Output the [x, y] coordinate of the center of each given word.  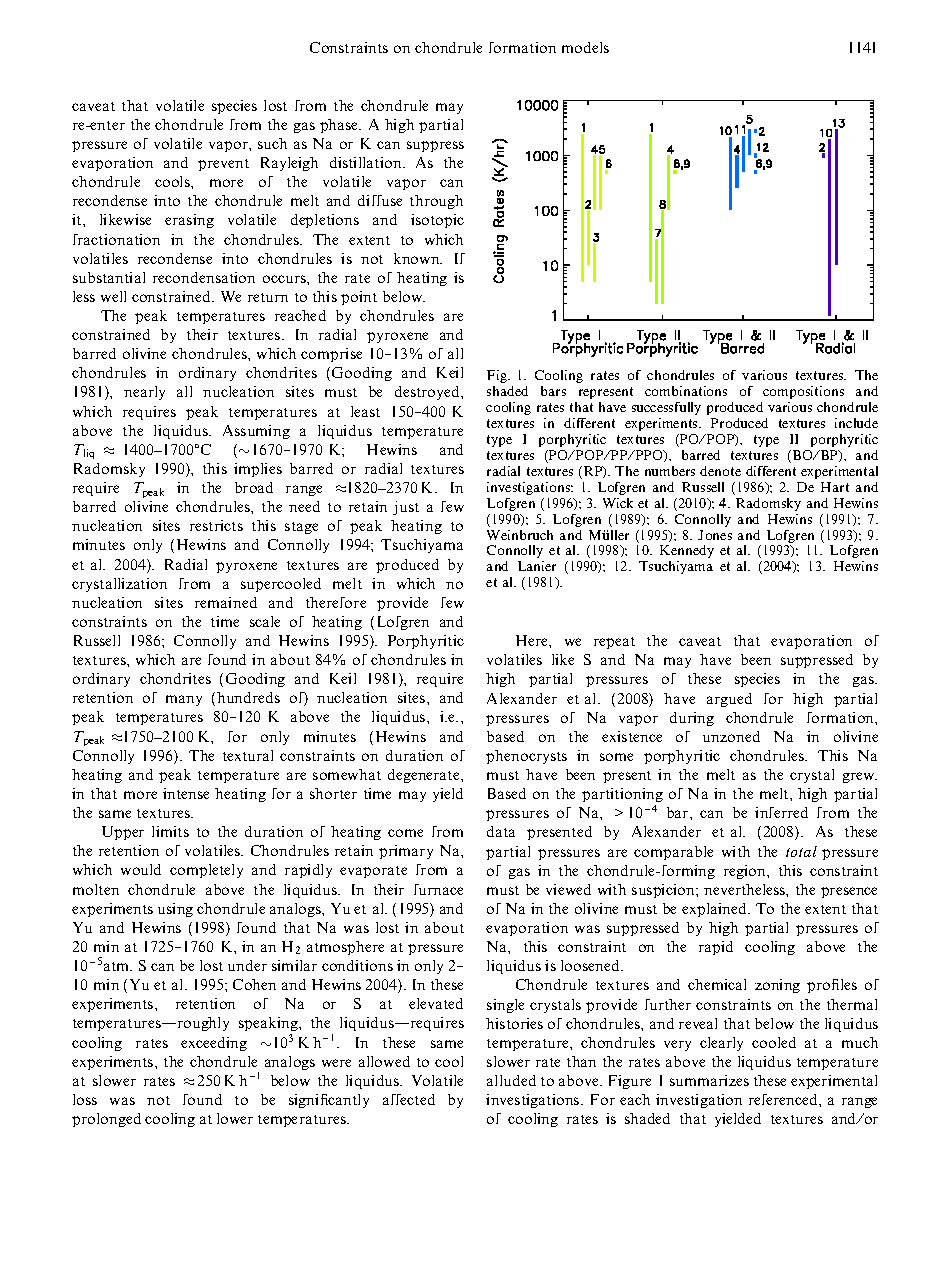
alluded [511, 1080]
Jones [715, 535]
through [436, 202]
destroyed [428, 393]
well [113, 296]
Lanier [537, 566]
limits [170, 831]
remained [226, 602]
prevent [223, 165]
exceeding [214, 1044]
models [585, 47]
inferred [781, 812]
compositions [803, 392]
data [501, 831]
